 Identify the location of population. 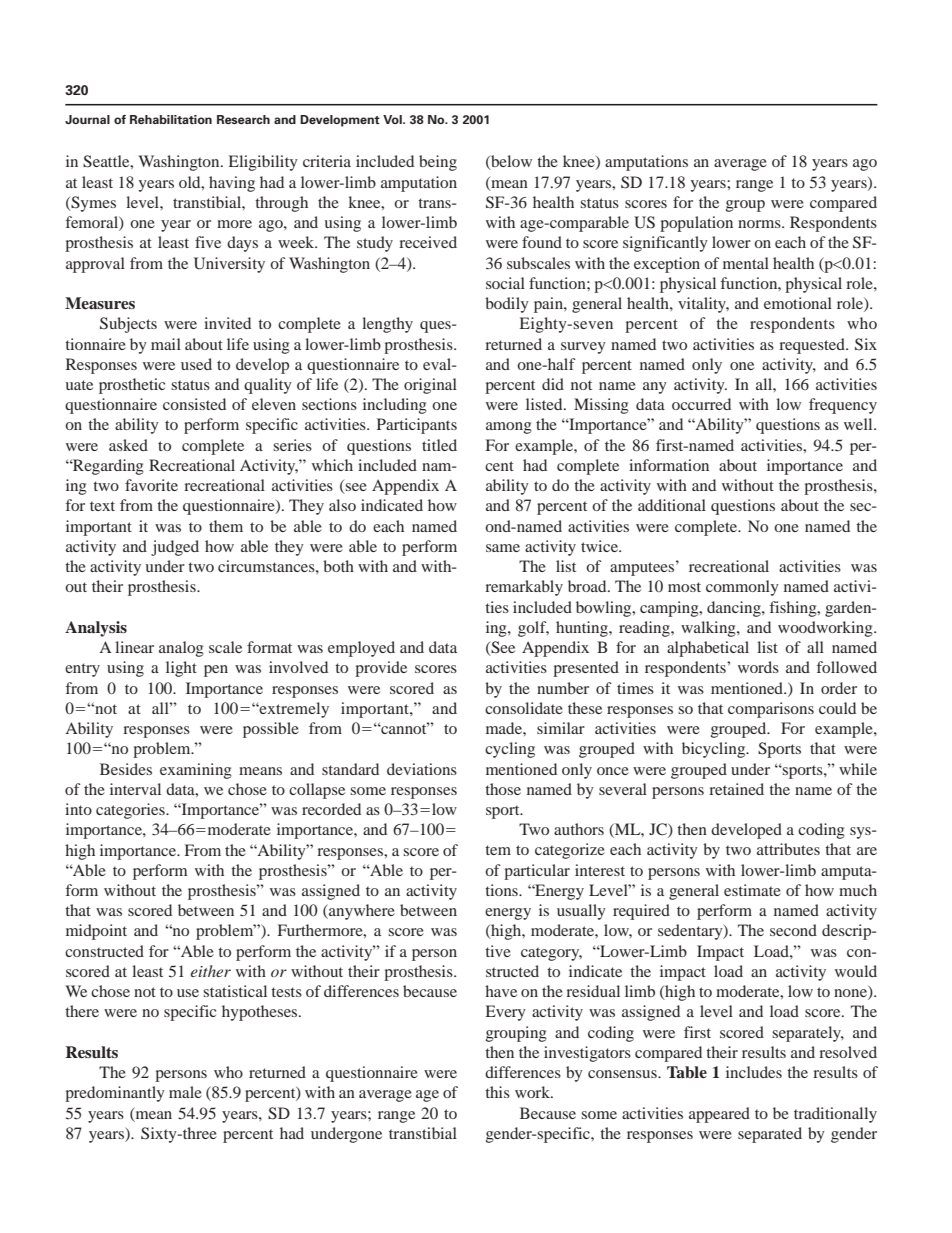
(696, 224).
